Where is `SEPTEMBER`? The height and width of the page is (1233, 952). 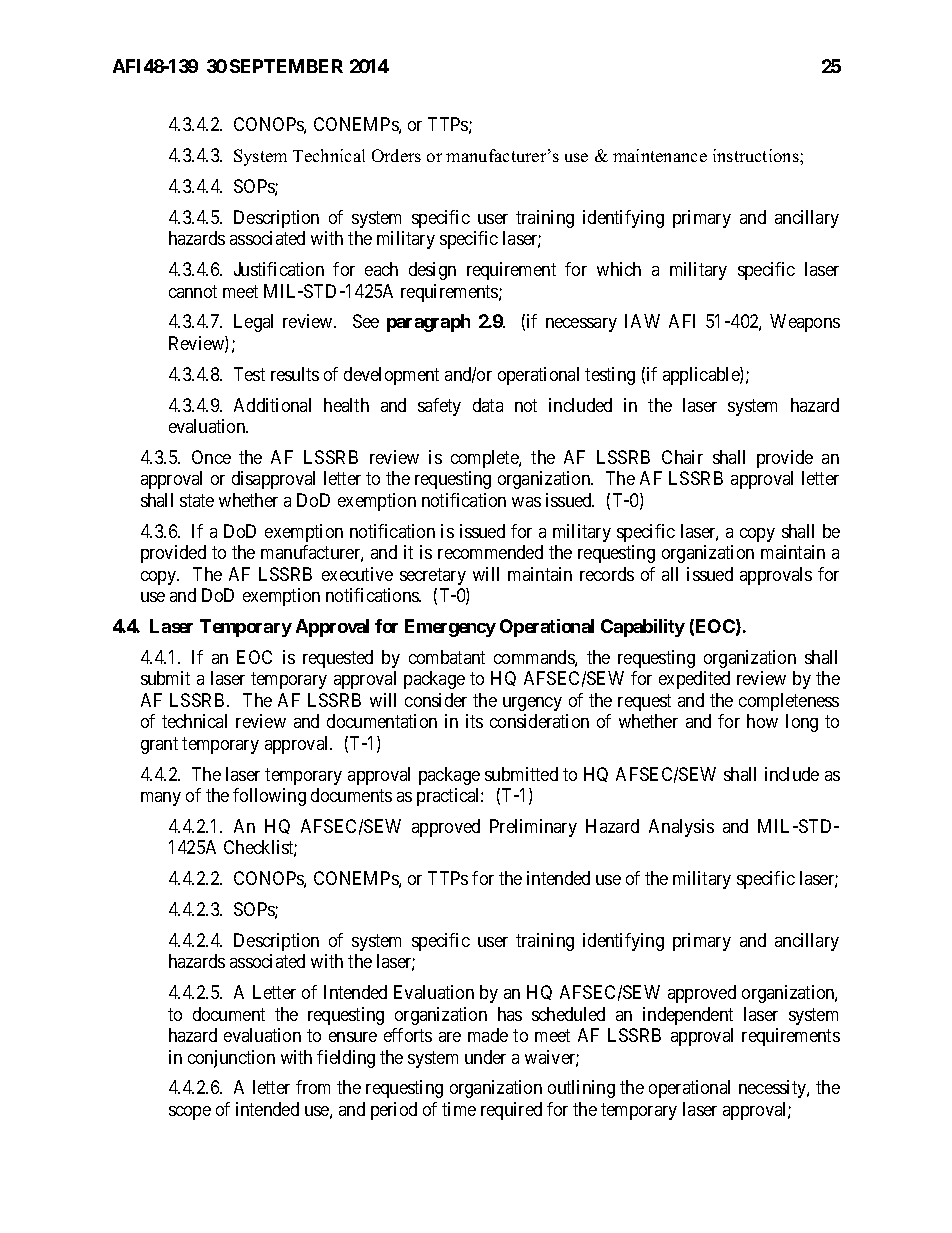 SEPTEMBER is located at coordinates (286, 66).
